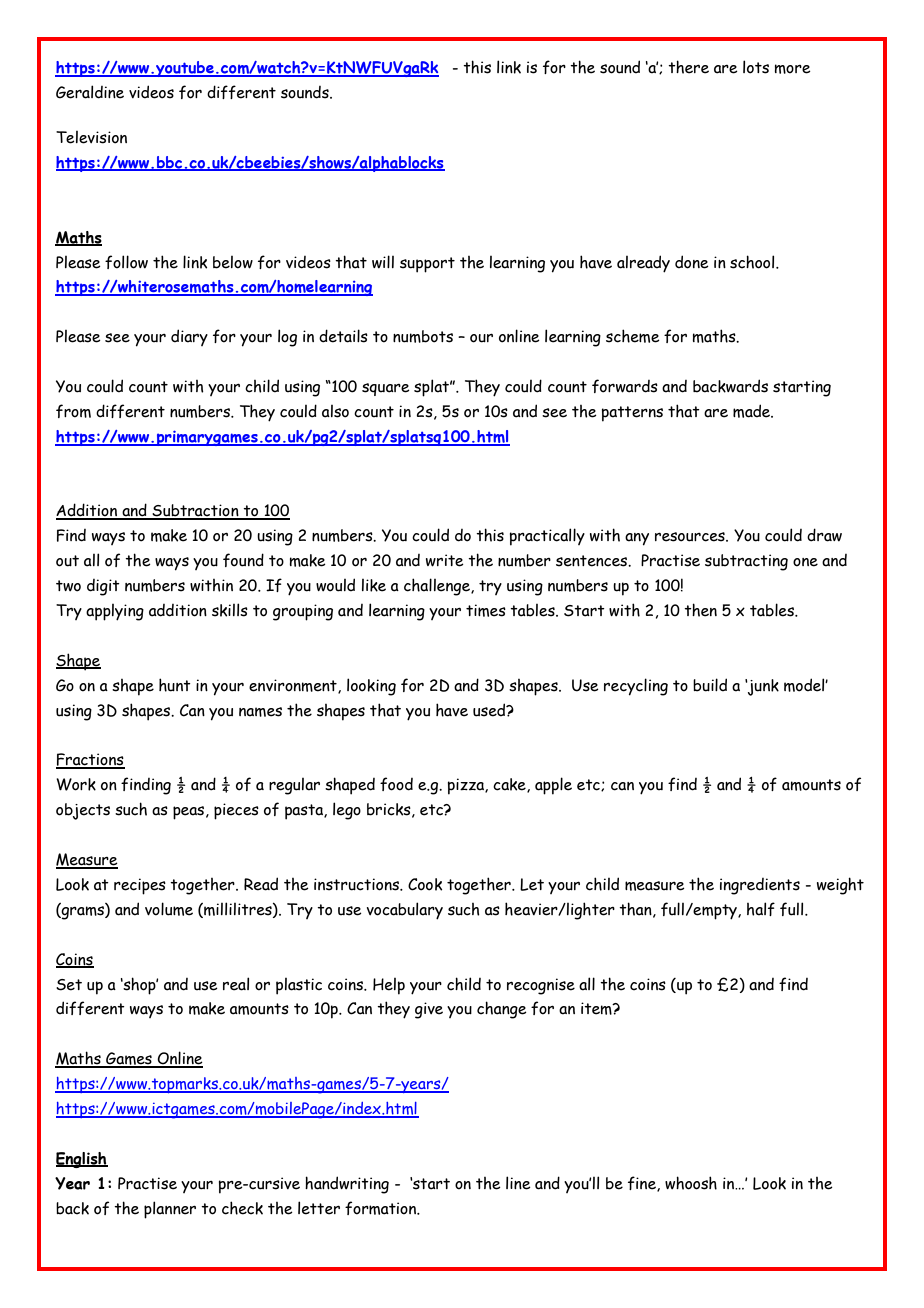 This document has width=924, height=1308. Describe the element at coordinates (761, 909) in the document. I see `half` at that location.
